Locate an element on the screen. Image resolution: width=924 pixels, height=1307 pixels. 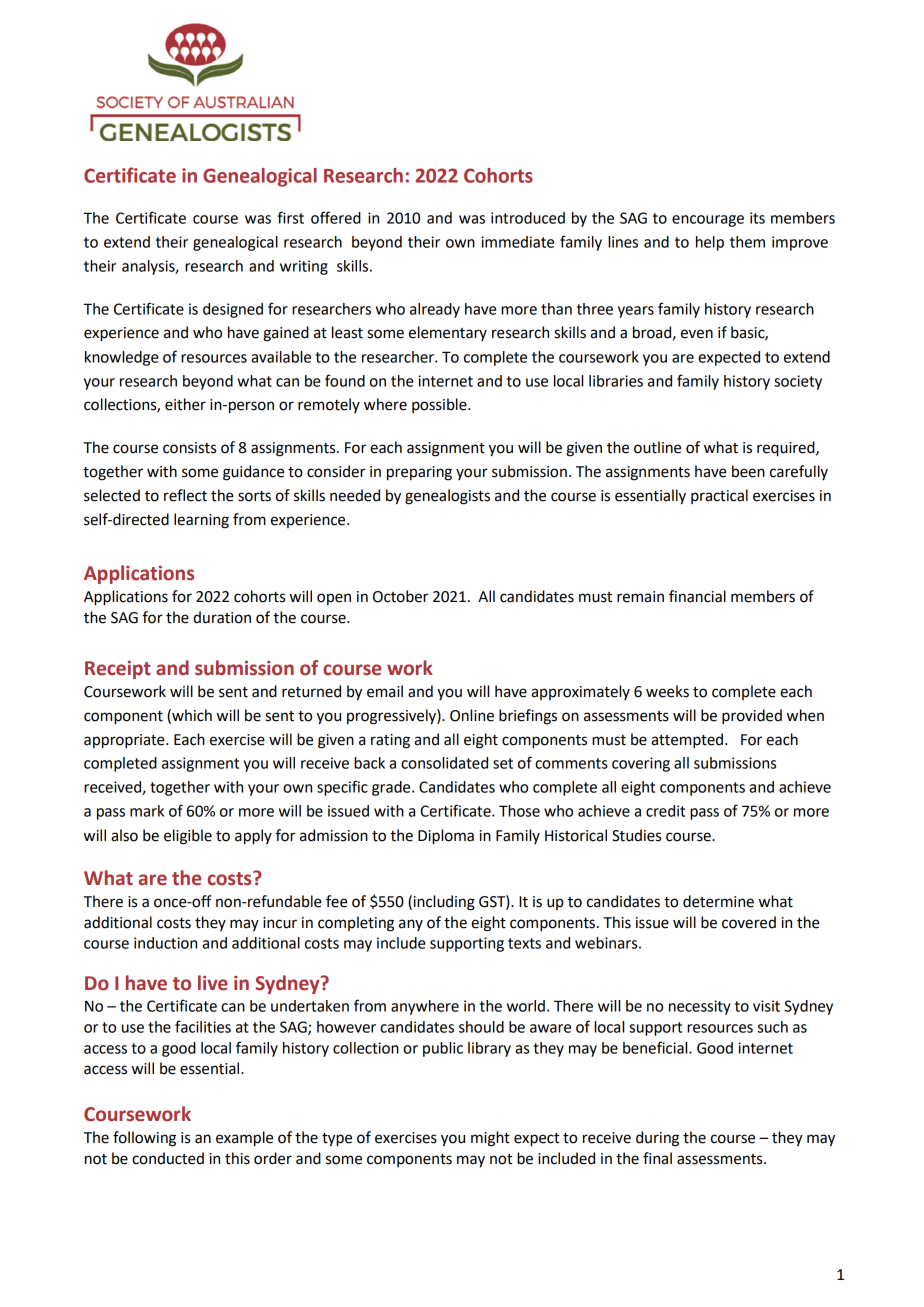
conducted is located at coordinates (168, 1158).
